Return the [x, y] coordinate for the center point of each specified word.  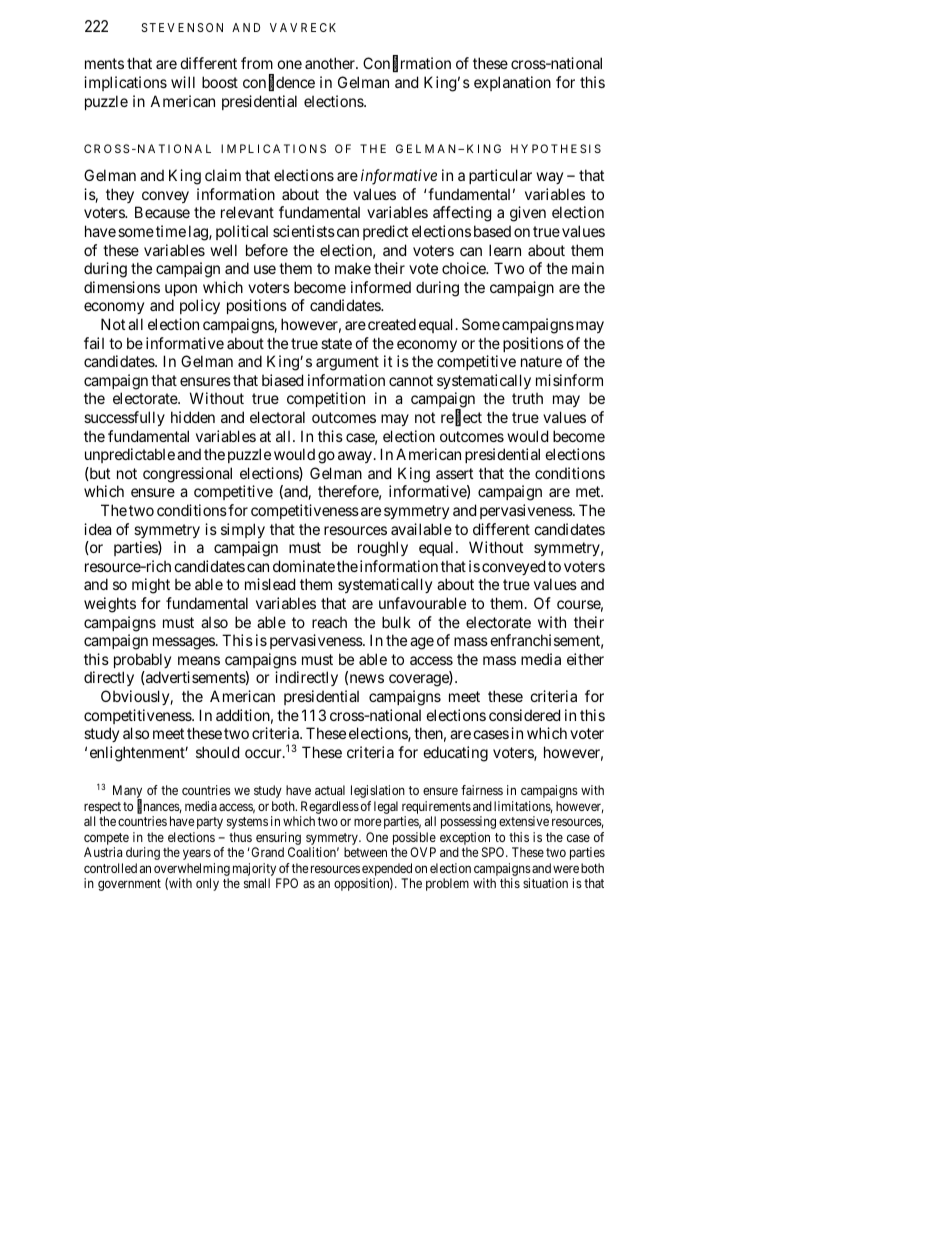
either [585, 659]
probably [142, 660]
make [353, 268]
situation [545, 883]
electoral [277, 417]
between [365, 852]
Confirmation [407, 64]
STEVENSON [182, 27]
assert [454, 473]
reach [329, 622]
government [129, 885]
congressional [187, 475]
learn [505, 250]
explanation [512, 83]
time [171, 231]
